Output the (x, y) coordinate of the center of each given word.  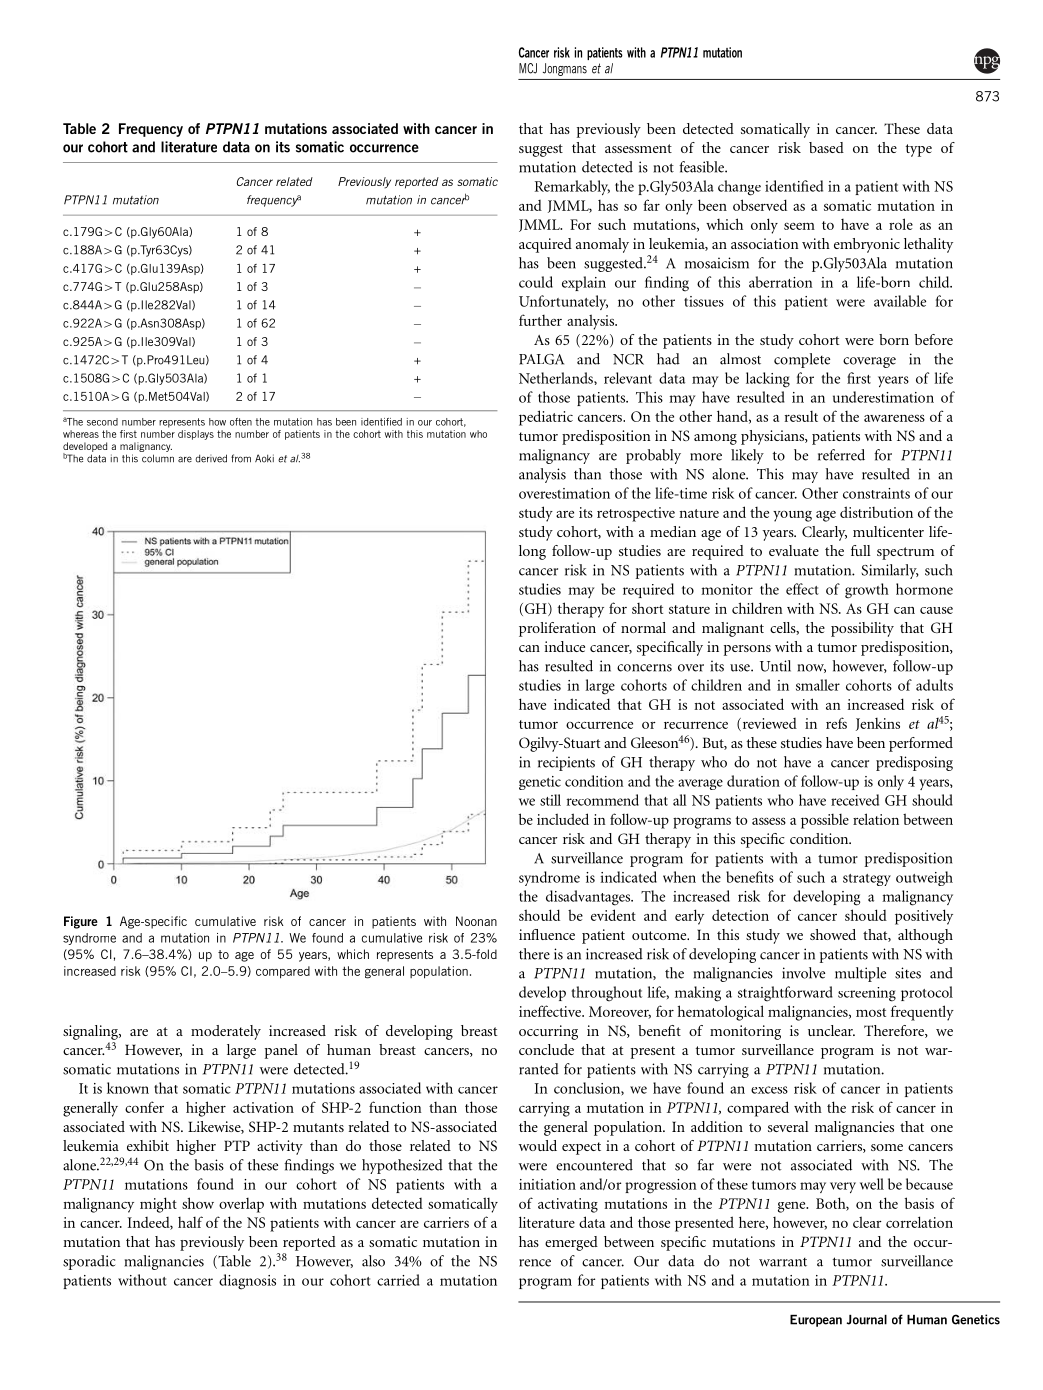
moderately (226, 1032)
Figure (81, 922)
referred (841, 455)
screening (867, 994)
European (816, 1321)
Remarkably (572, 187)
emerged (571, 1243)
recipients (566, 763)
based (826, 147)
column (158, 458)
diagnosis (247, 1282)
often (241, 422)
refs (836, 723)
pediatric (546, 418)
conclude (546, 1049)
